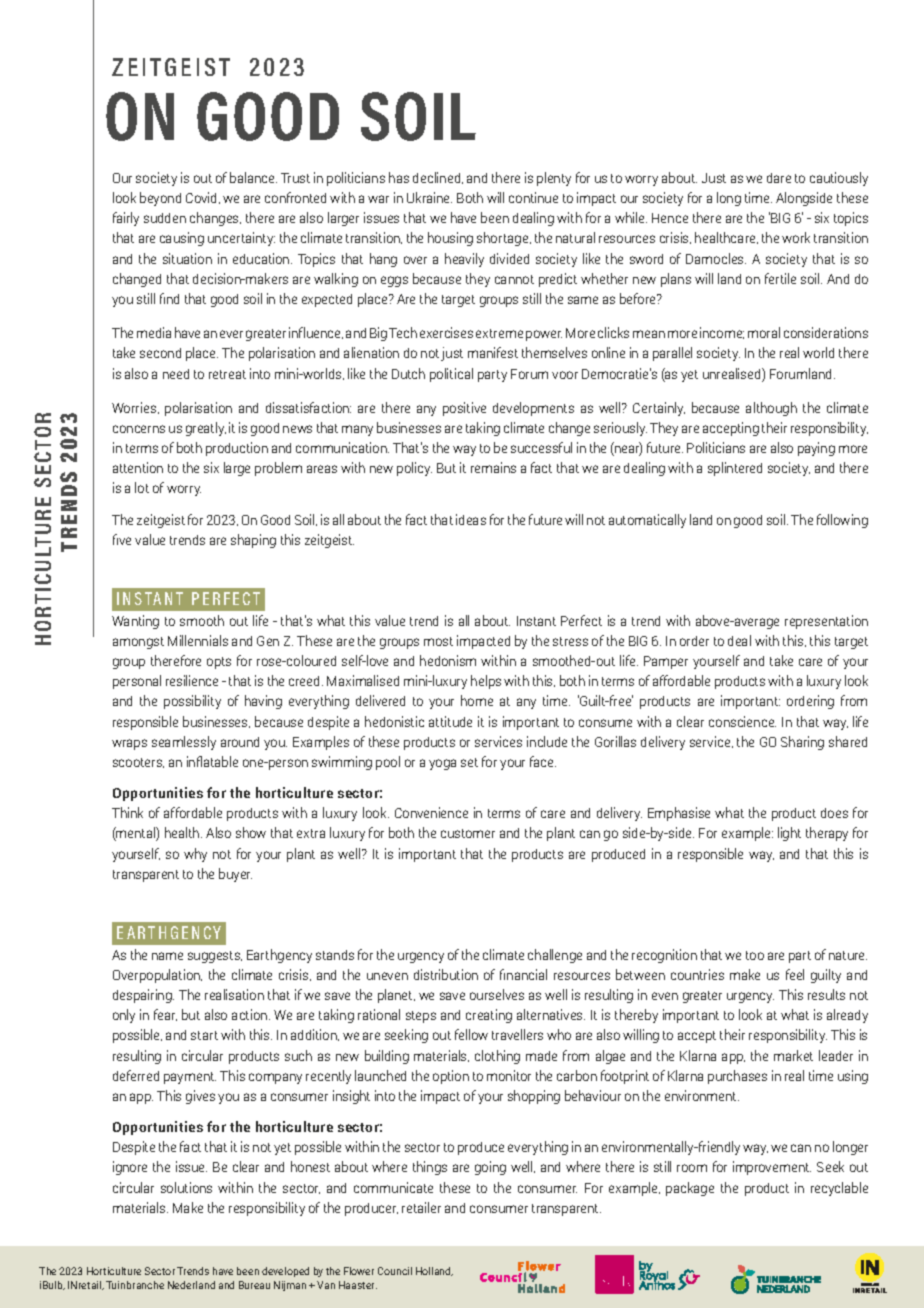 This image has width=924, height=1308. I want to click on ideas, so click(471, 519).
